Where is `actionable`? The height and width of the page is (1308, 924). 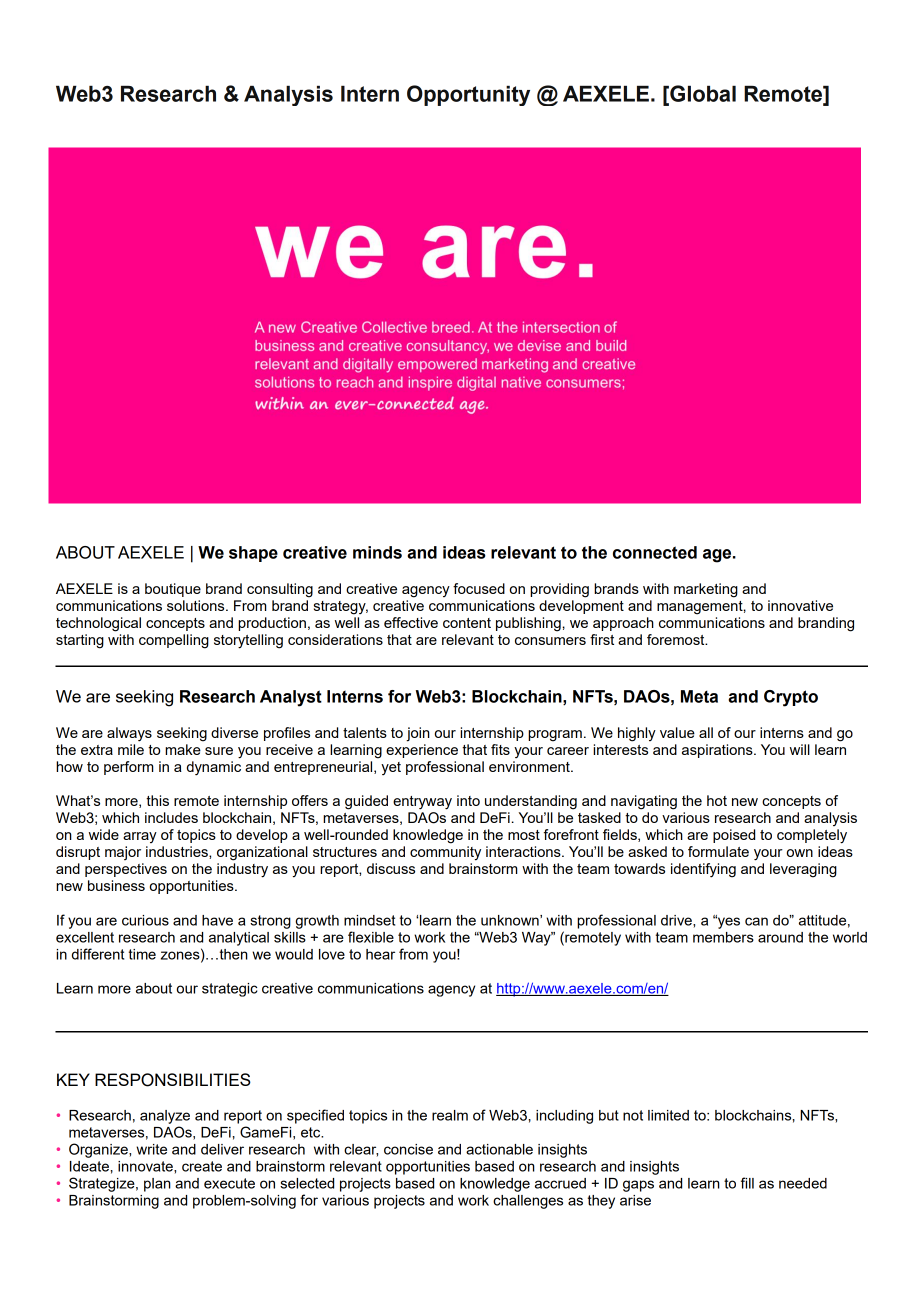
actionable is located at coordinates (499, 1149).
